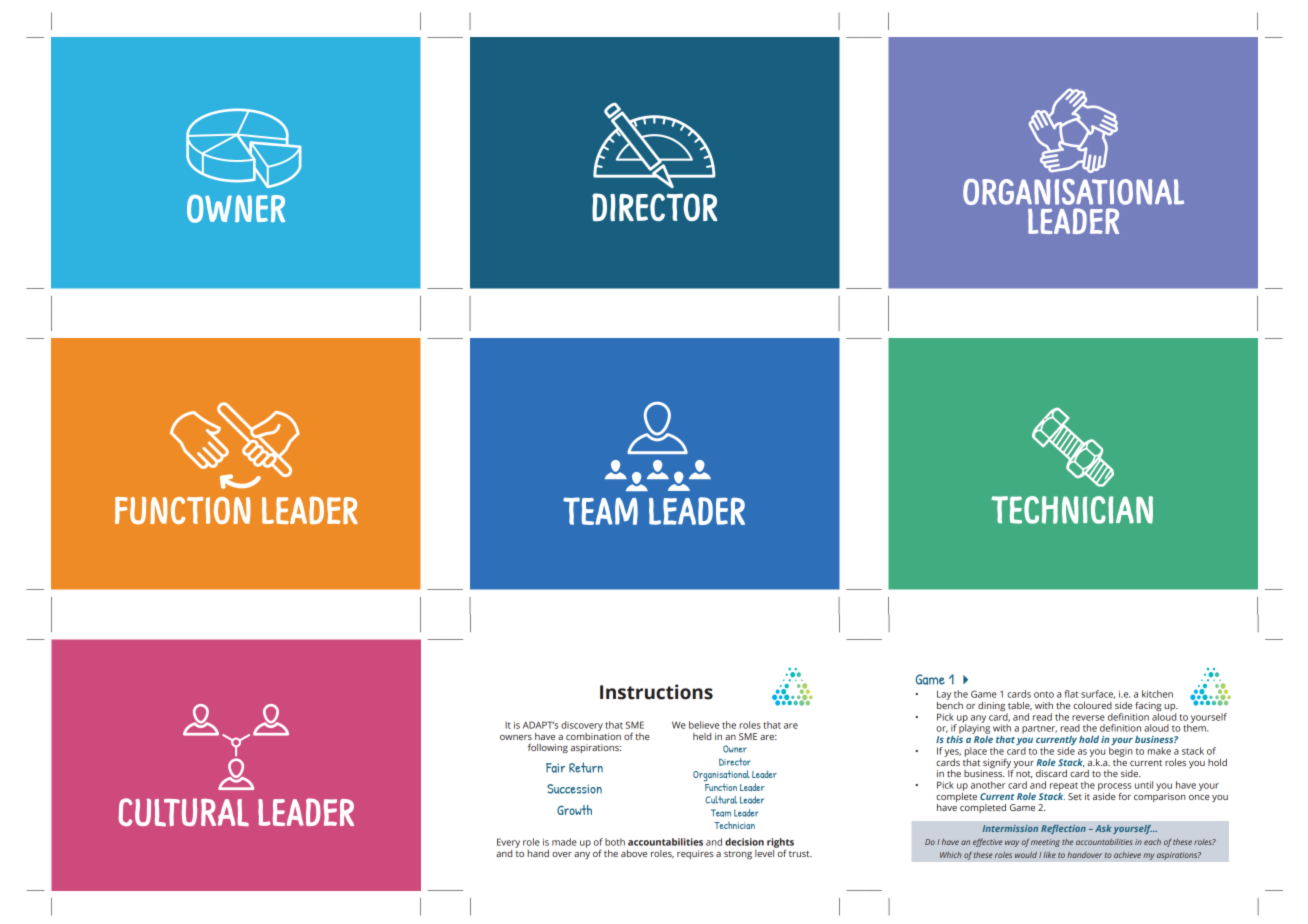 The image size is (1308, 924). Describe the element at coordinates (656, 692) in the page. I see `Instructions` at that location.
